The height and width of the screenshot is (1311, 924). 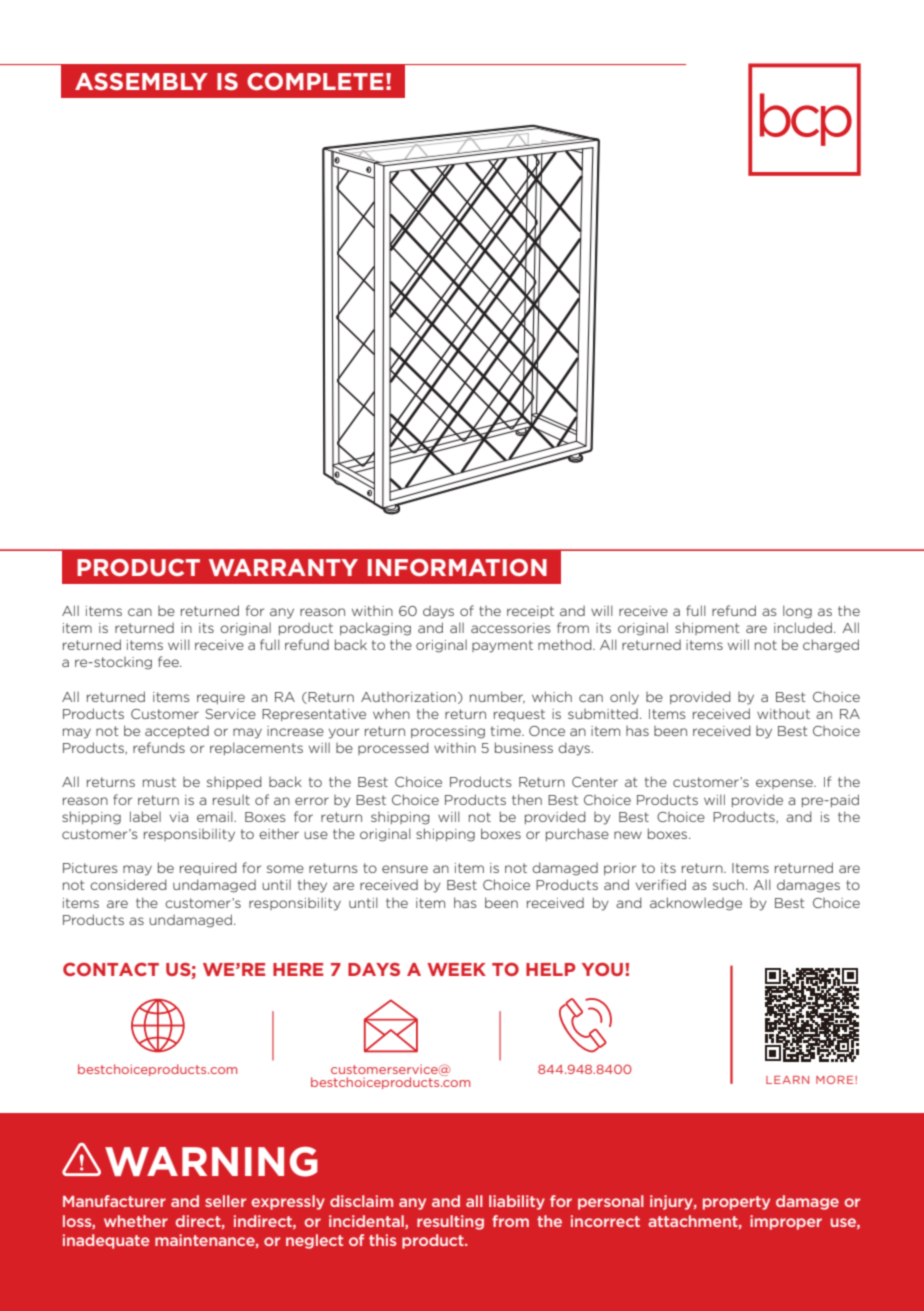 I want to click on ensure, so click(x=405, y=869).
